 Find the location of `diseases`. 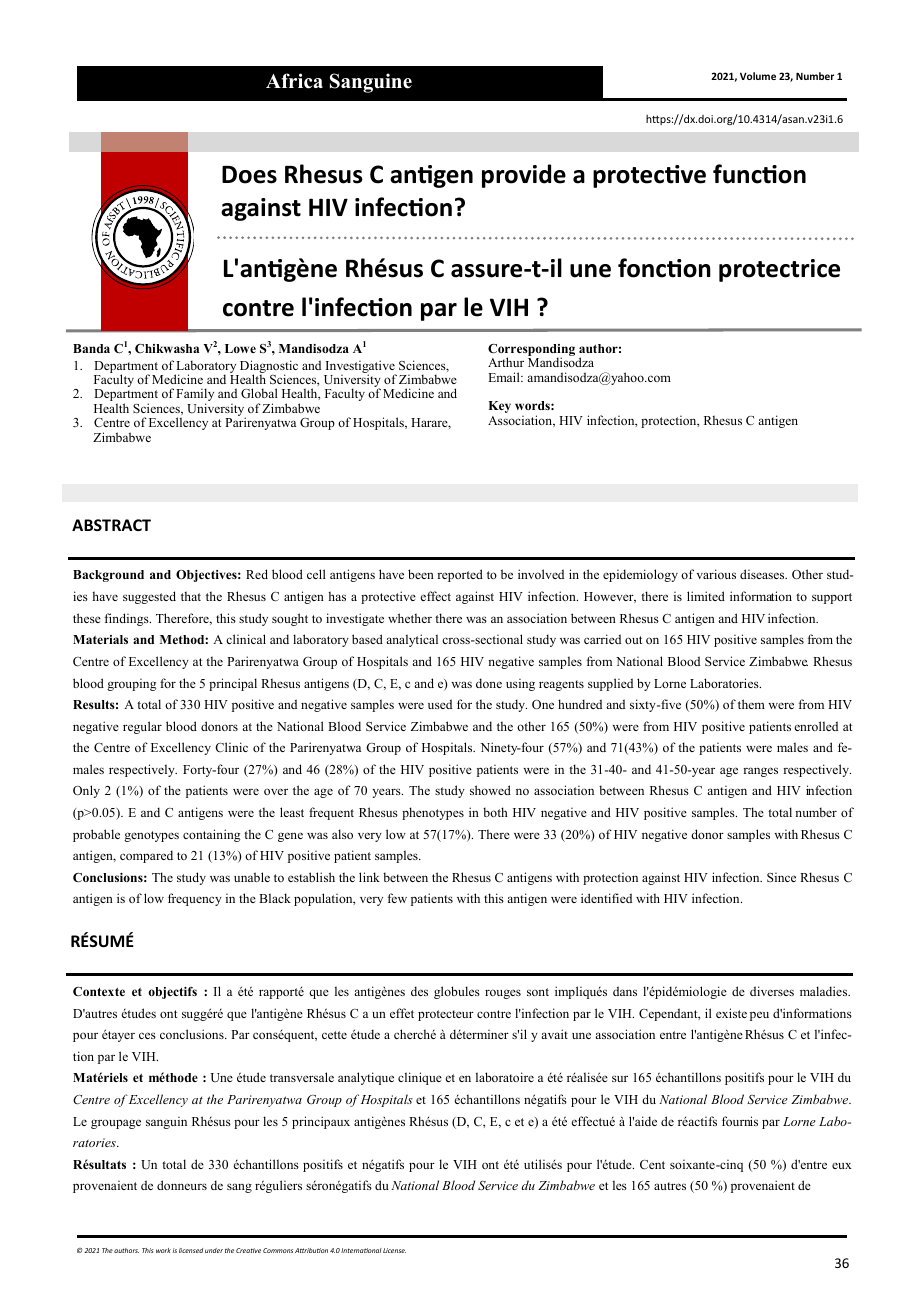

diseases is located at coordinates (763, 574).
